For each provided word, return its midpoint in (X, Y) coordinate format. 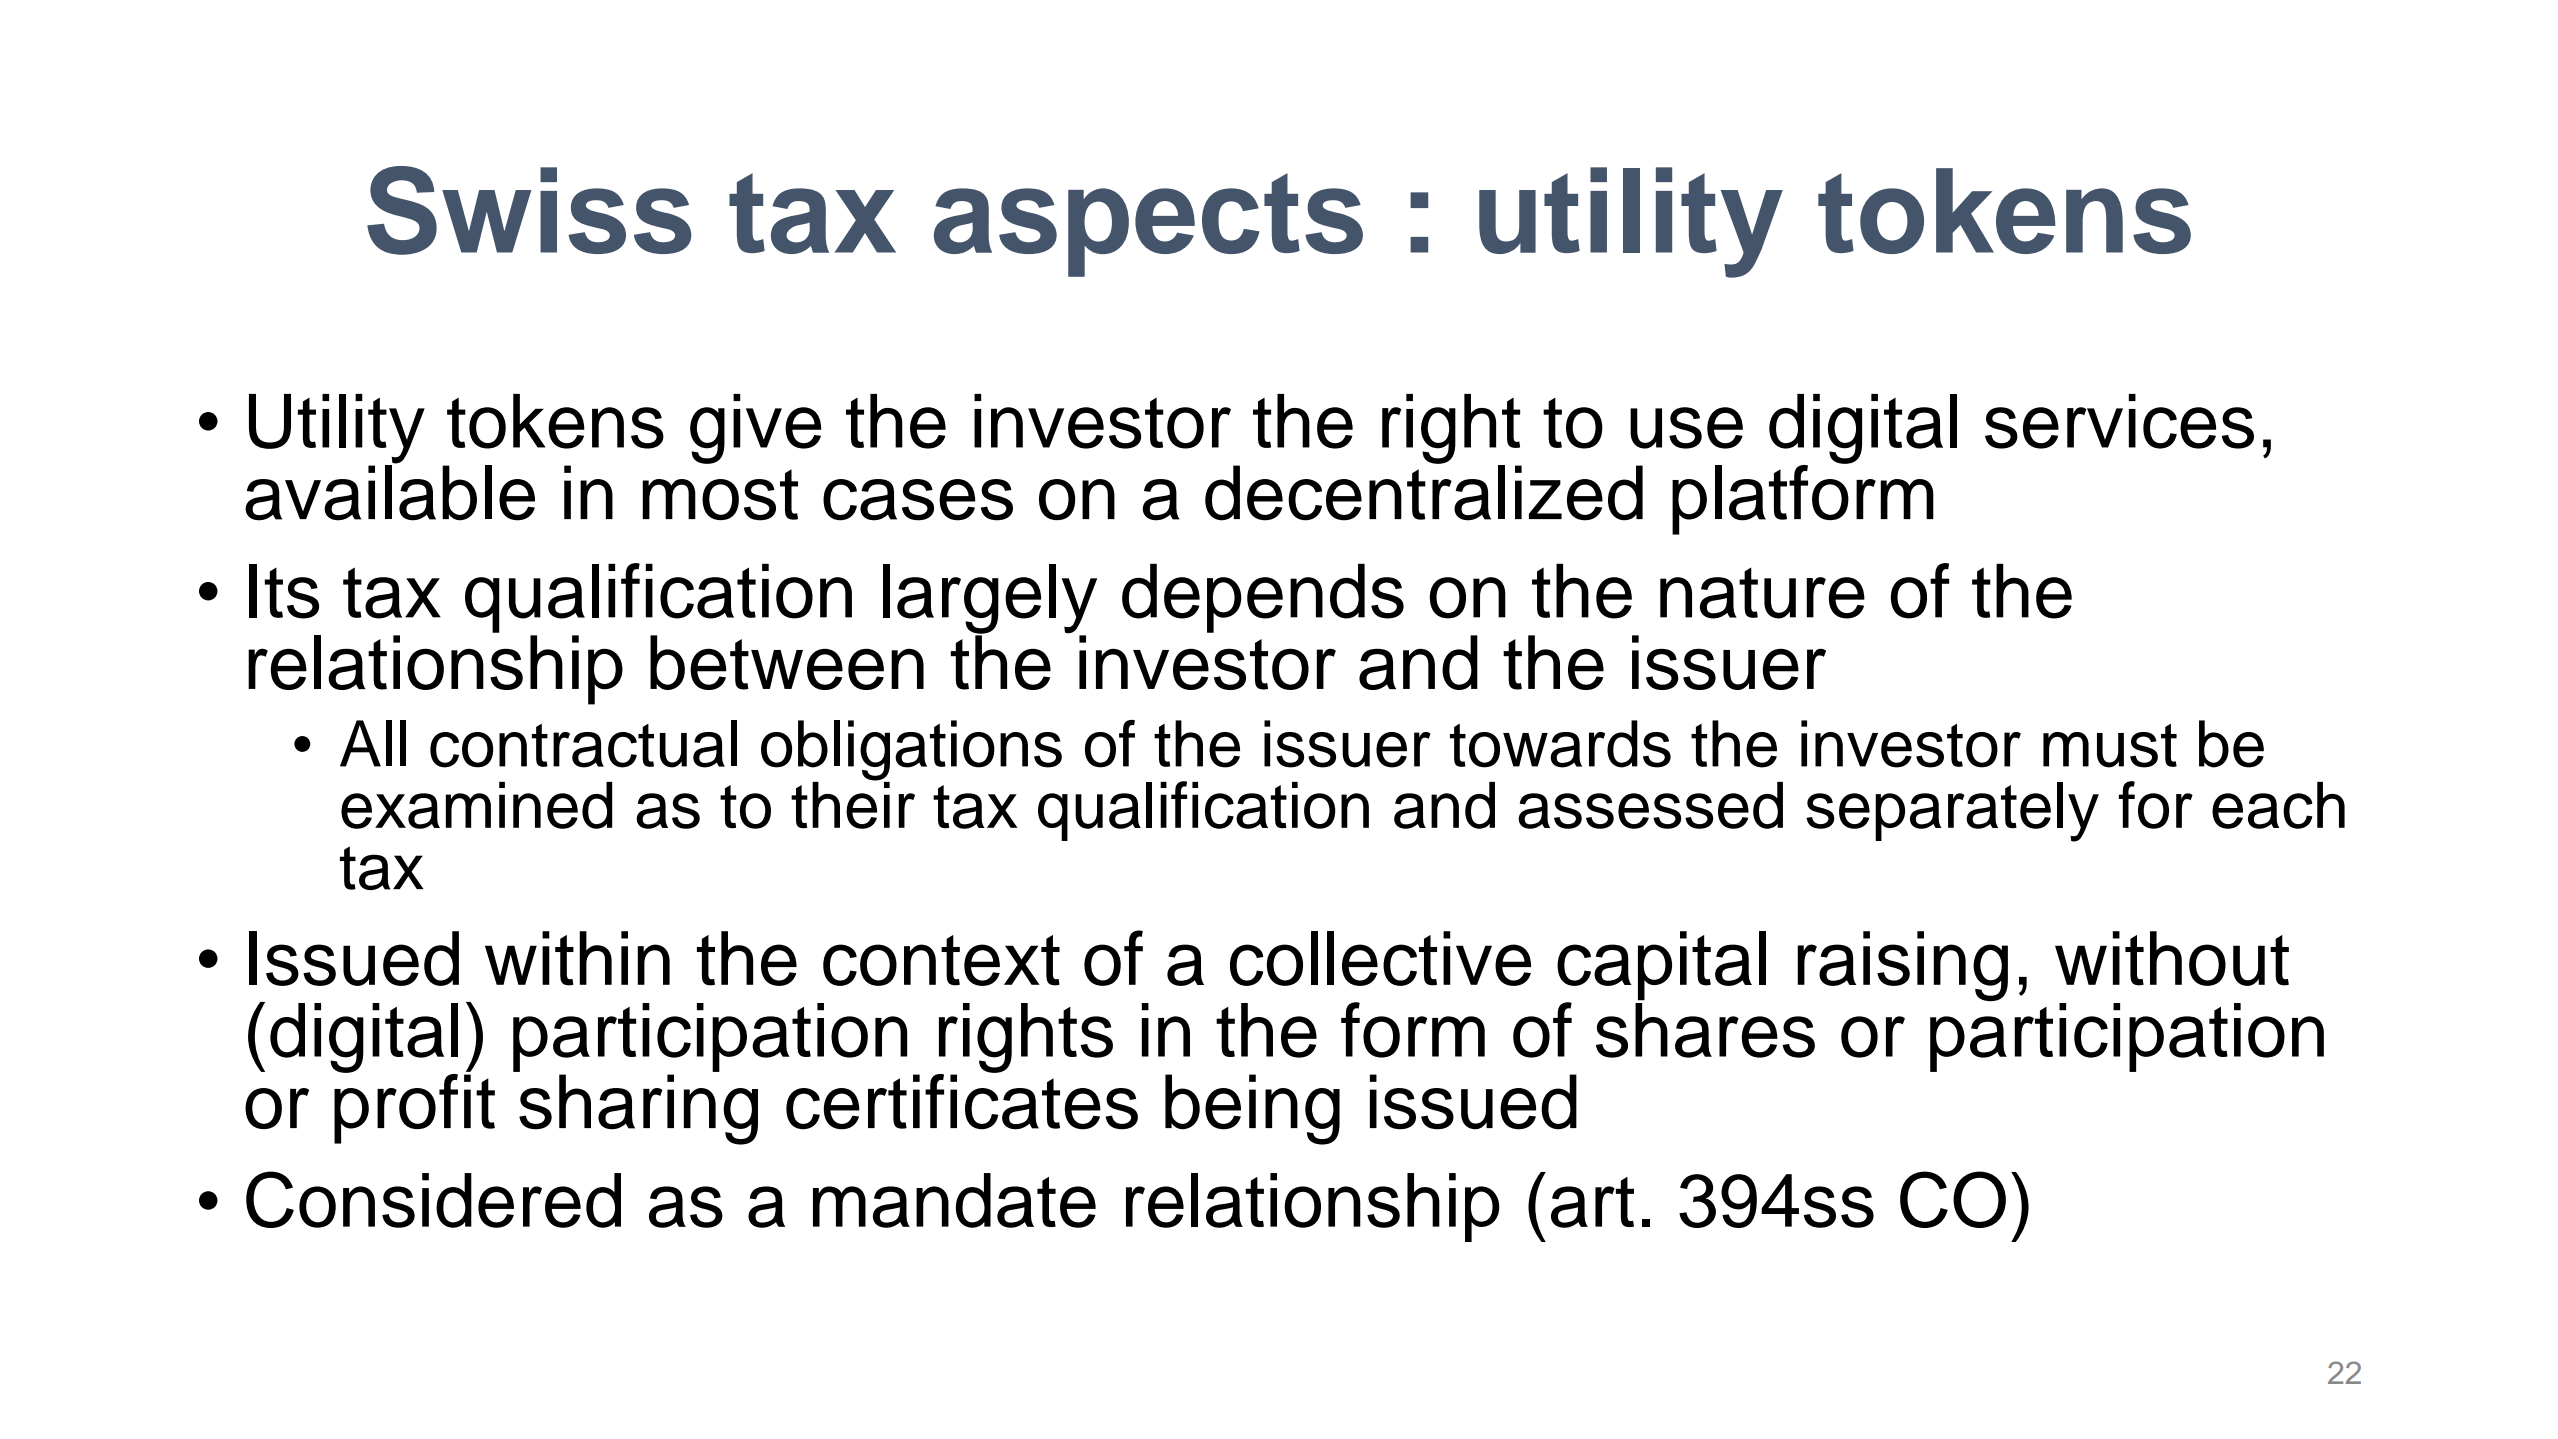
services (2119, 421)
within (577, 958)
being (1252, 1109)
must (2110, 746)
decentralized (1424, 492)
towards (1560, 744)
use (1686, 428)
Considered (433, 1199)
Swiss (529, 210)
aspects (1148, 225)
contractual (583, 744)
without (2172, 958)
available (390, 492)
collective (1380, 958)
